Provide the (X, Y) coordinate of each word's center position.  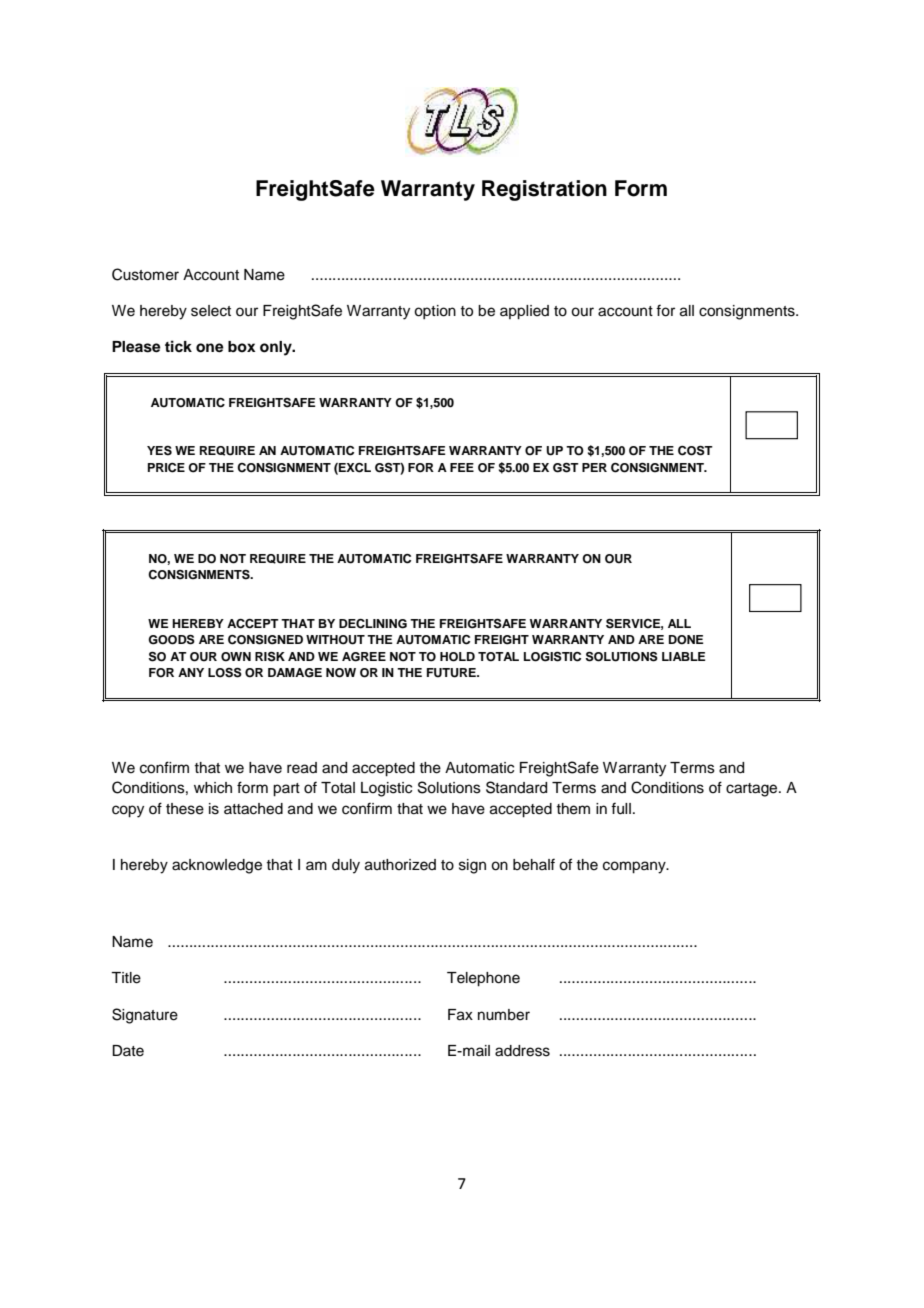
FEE (462, 467)
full (621, 808)
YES (159, 451)
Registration (544, 190)
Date (128, 1051)
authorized (400, 865)
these (185, 809)
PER (594, 467)
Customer (145, 274)
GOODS (171, 639)
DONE (686, 640)
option (435, 312)
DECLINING (373, 624)
